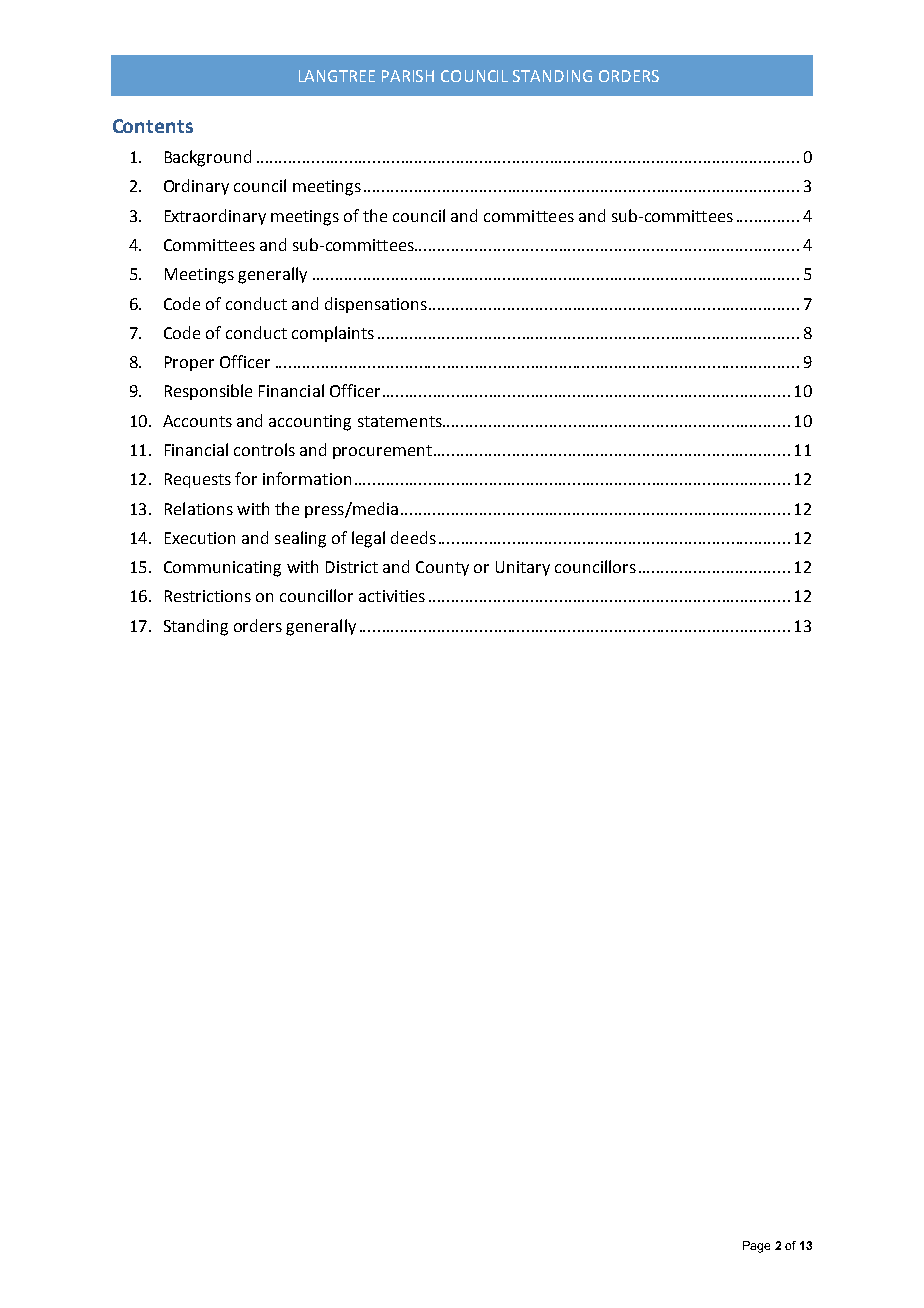 The width and height of the image is (924, 1308). I want to click on Requests, so click(198, 480).
